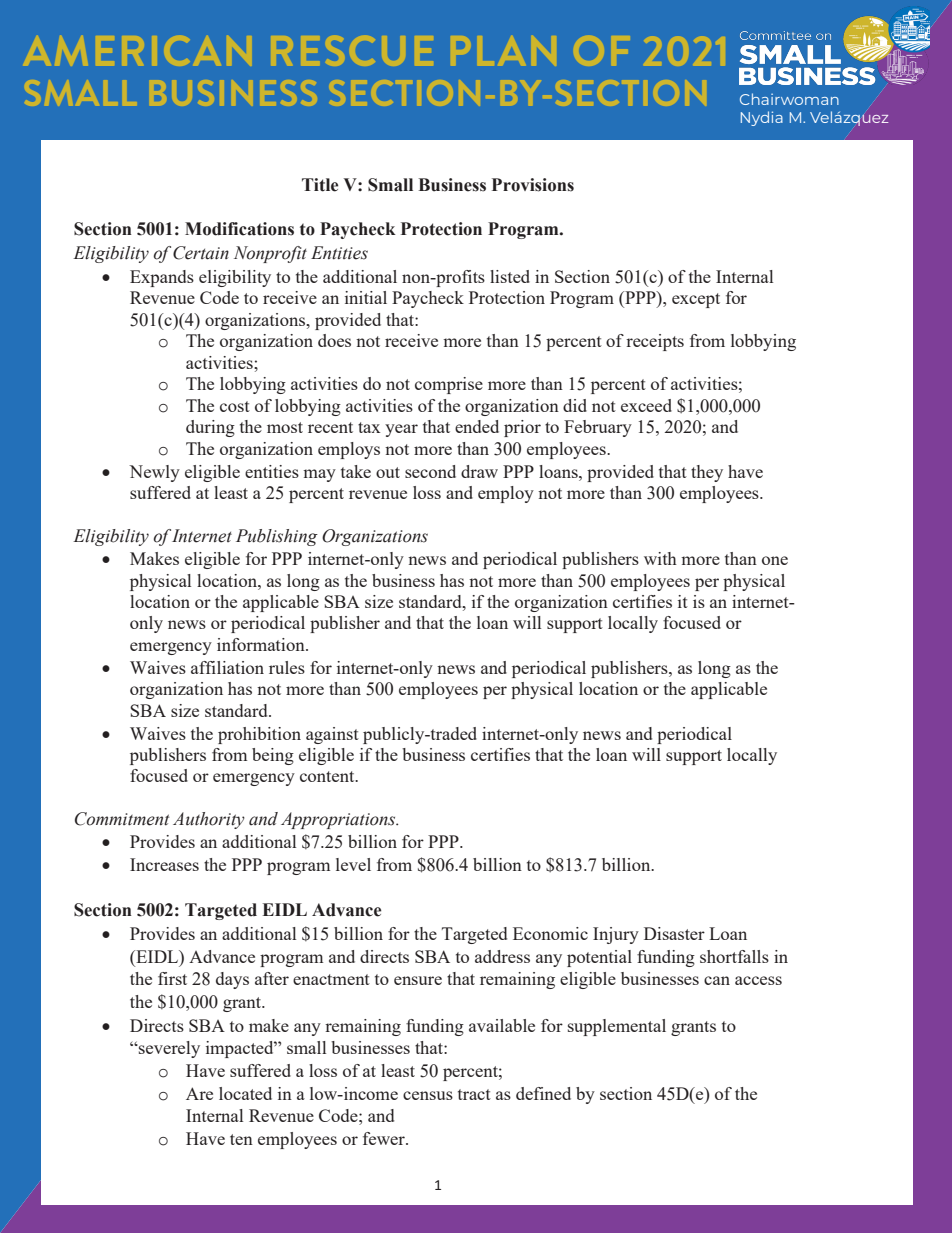 The height and width of the image is (1233, 952). I want to click on draw, so click(479, 471).
